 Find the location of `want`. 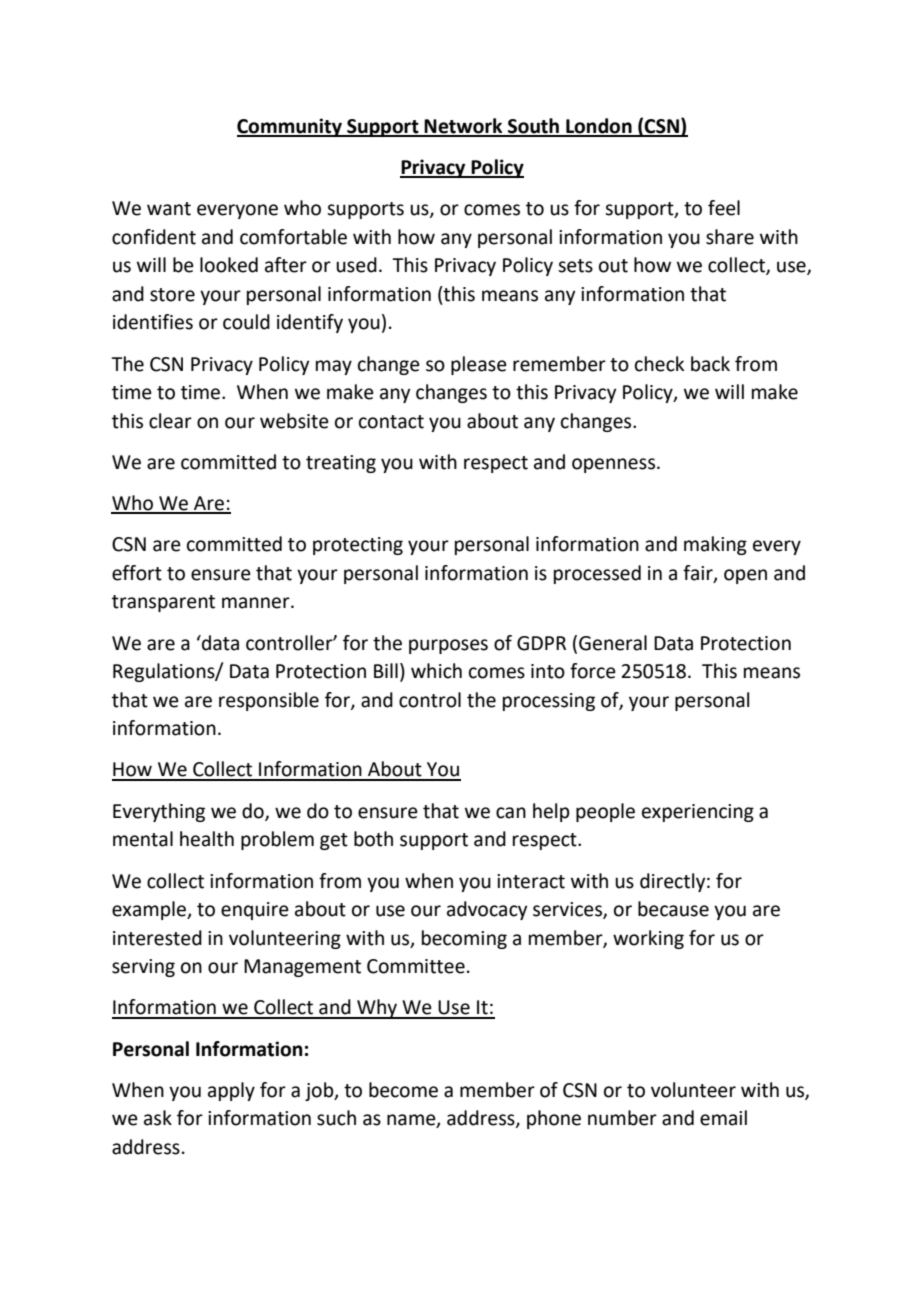

want is located at coordinates (169, 209).
